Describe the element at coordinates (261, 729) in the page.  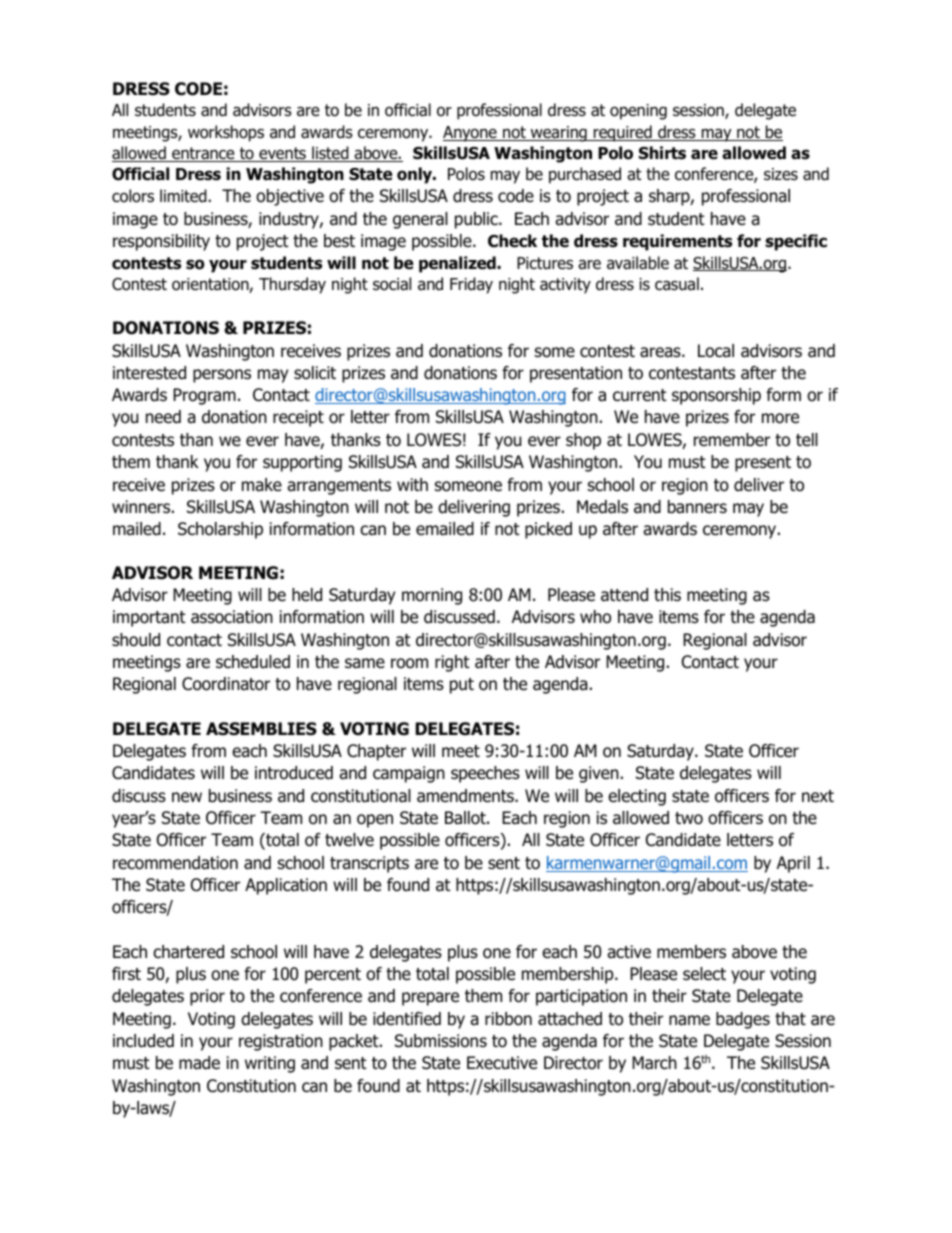
I see `ASSEMBLIES` at that location.
